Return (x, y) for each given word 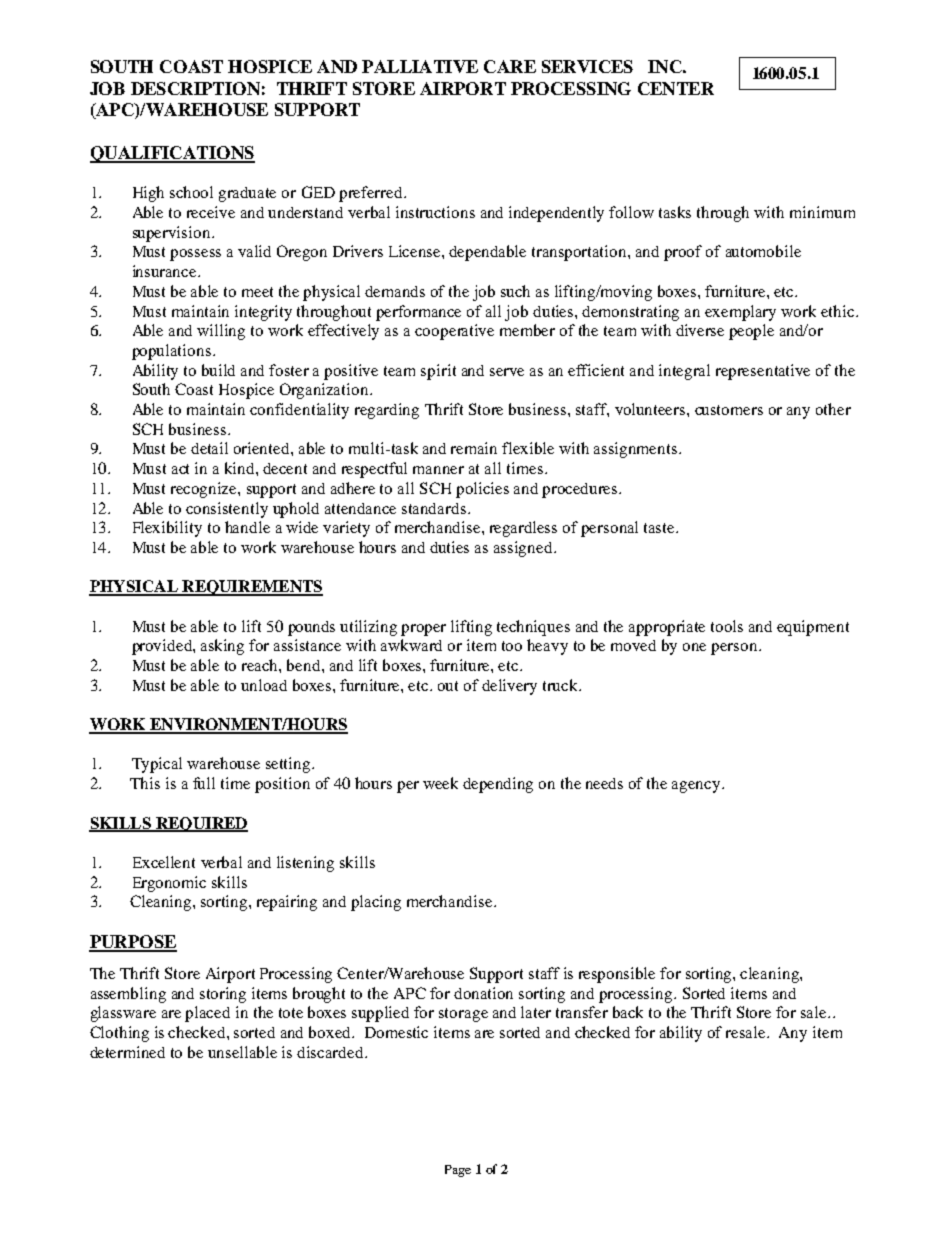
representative (763, 372)
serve (507, 372)
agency (697, 787)
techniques (533, 628)
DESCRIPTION (195, 88)
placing (376, 903)
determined (127, 1052)
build (218, 370)
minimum (822, 212)
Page (458, 1171)
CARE (510, 66)
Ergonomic (169, 884)
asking (222, 647)
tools (727, 626)
